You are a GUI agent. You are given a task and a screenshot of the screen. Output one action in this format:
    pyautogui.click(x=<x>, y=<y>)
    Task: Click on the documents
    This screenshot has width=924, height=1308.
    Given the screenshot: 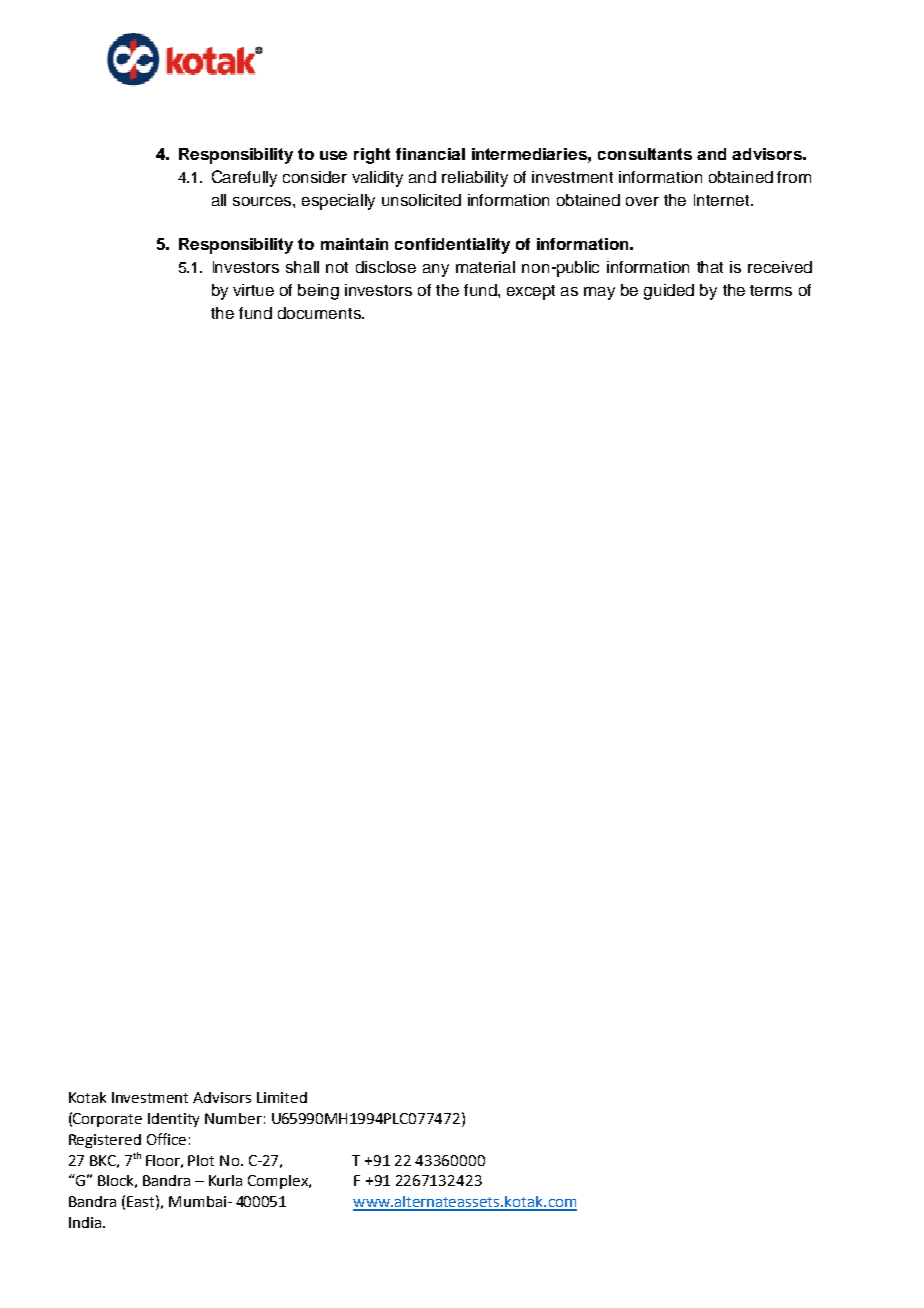 What is the action you would take?
    pyautogui.click(x=320, y=313)
